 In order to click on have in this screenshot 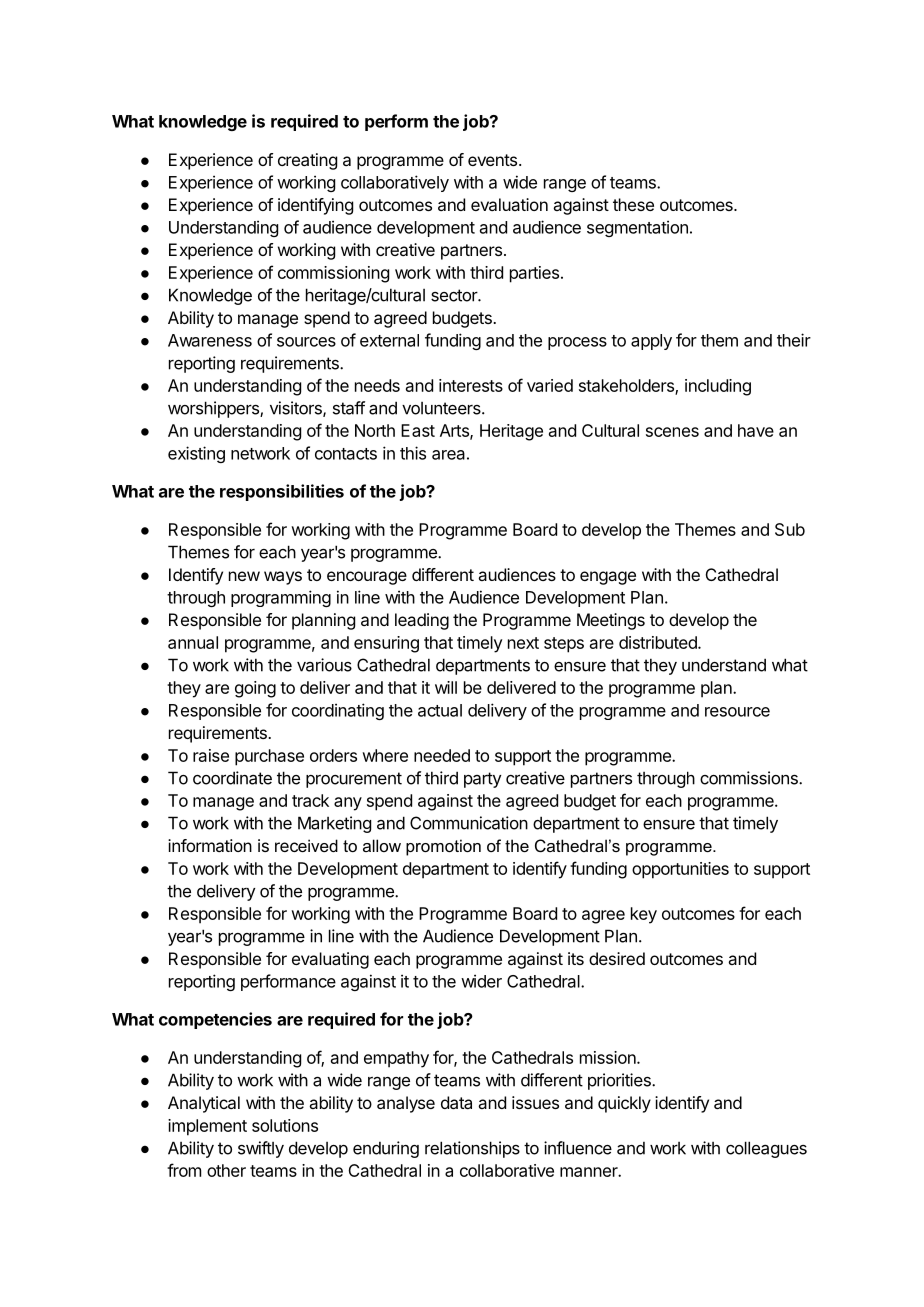, I will do `click(756, 430)`.
